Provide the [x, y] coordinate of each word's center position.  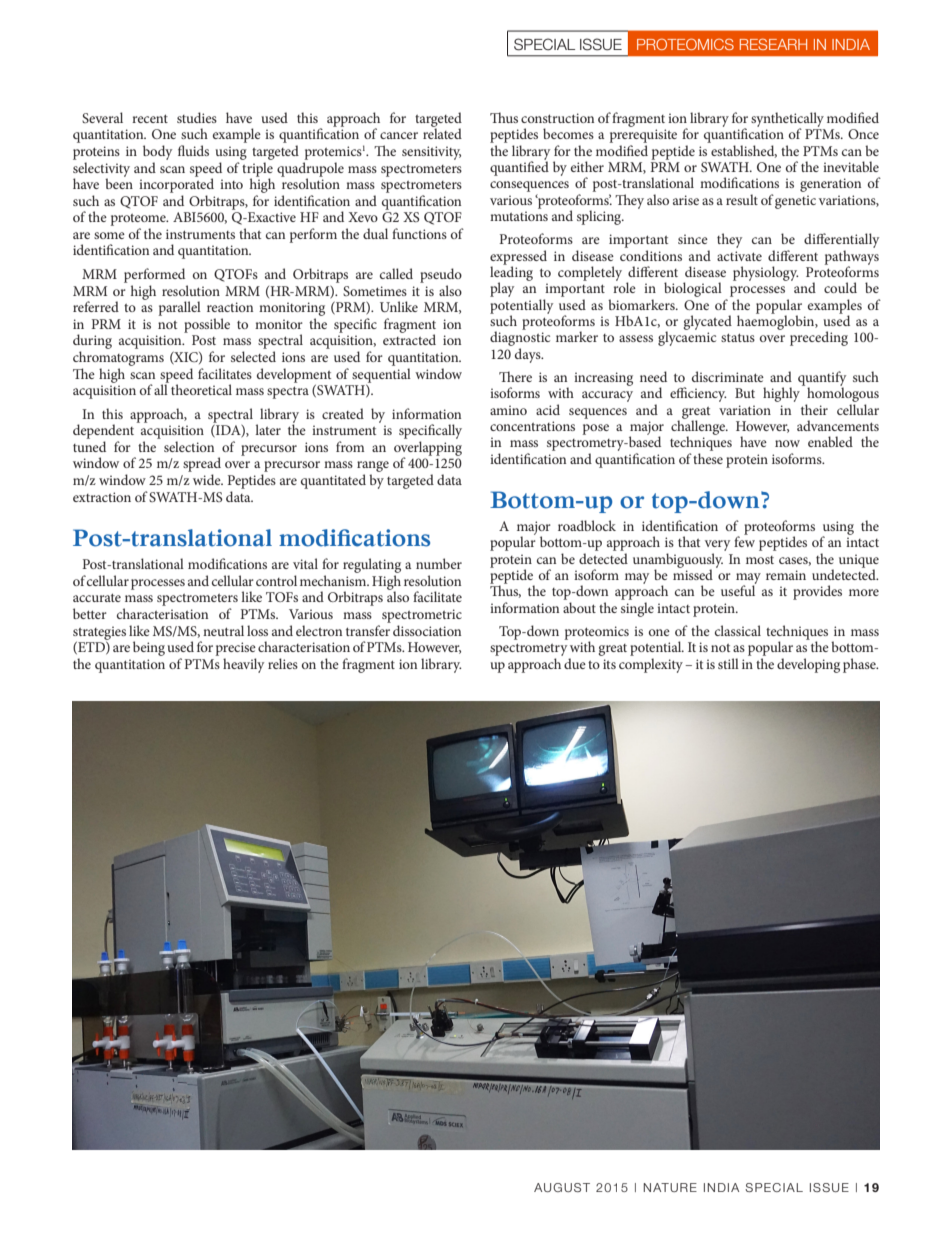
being [149, 648]
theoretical [201, 389]
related [442, 132]
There [515, 376]
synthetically [787, 120]
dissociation [427, 630]
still [728, 663]
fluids [193, 150]
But [745, 393]
